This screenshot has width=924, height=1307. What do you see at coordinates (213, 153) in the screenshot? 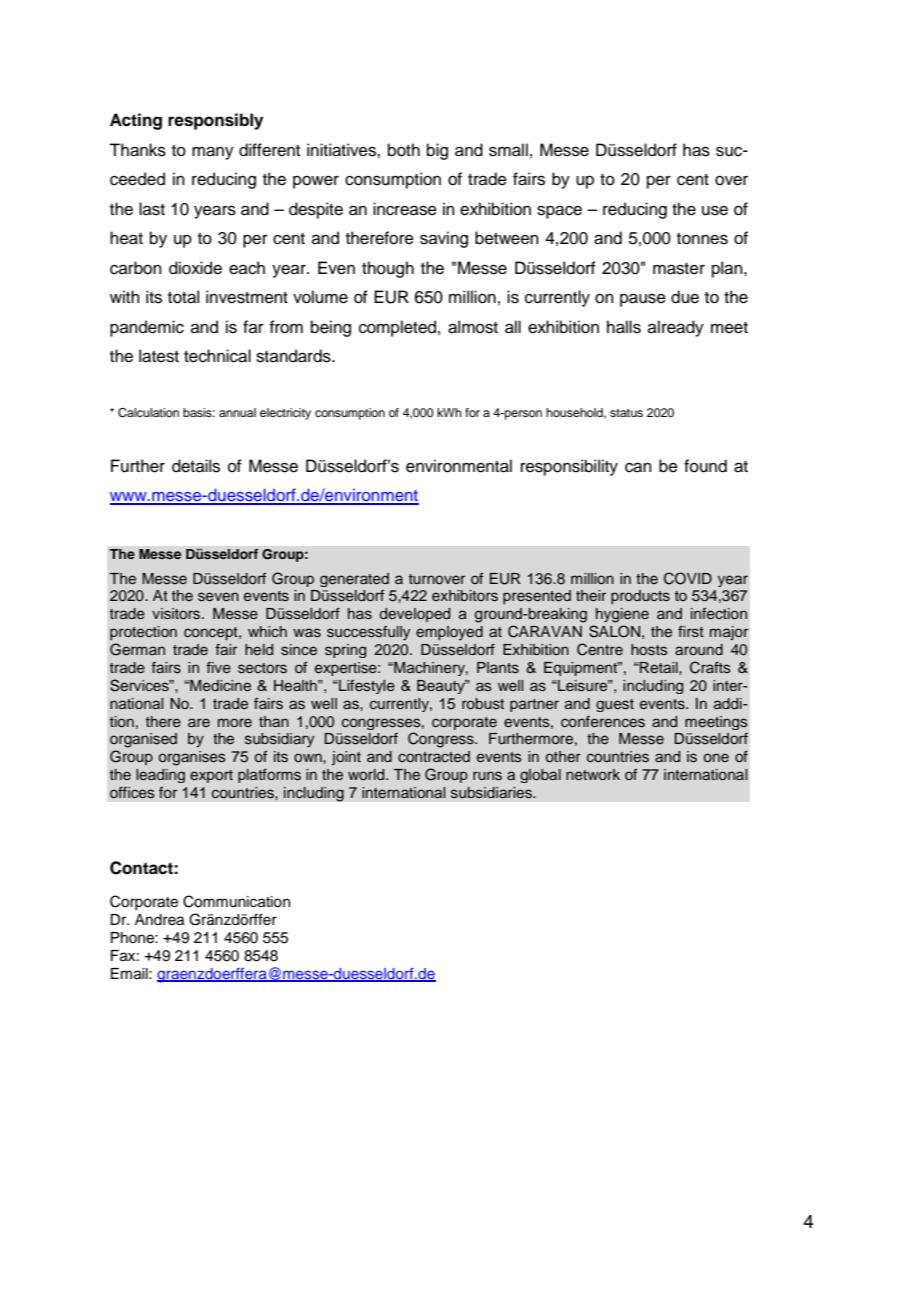
I see `many` at bounding box center [213, 153].
